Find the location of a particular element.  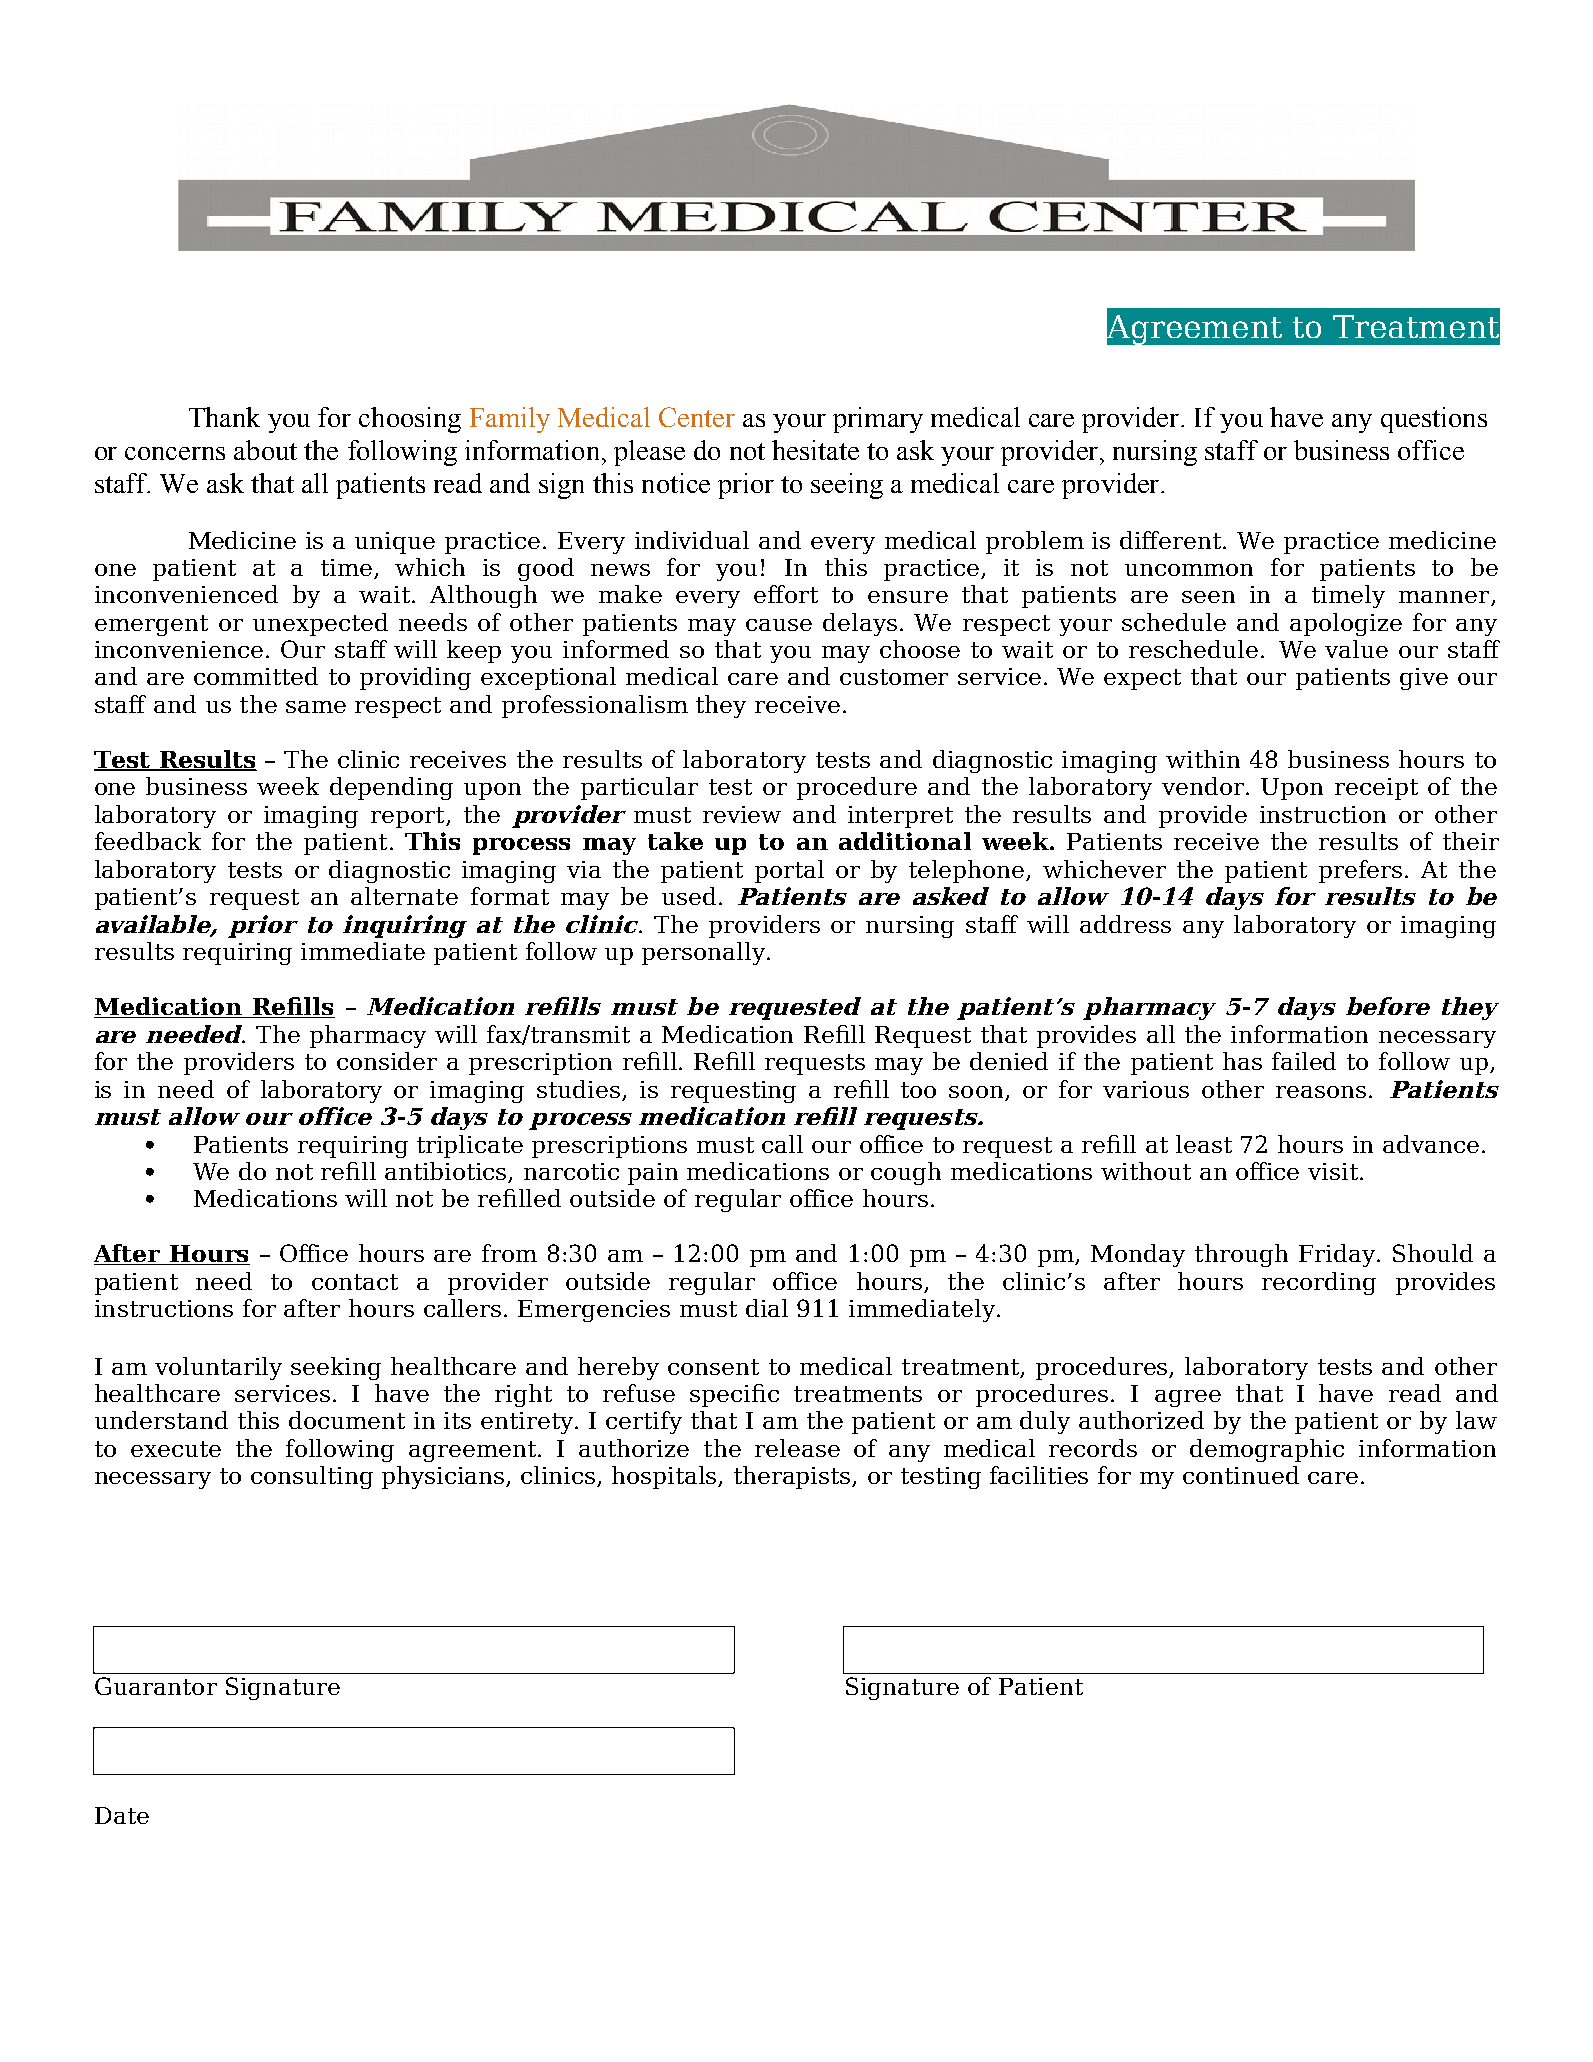

Friday is located at coordinates (1337, 1255).
